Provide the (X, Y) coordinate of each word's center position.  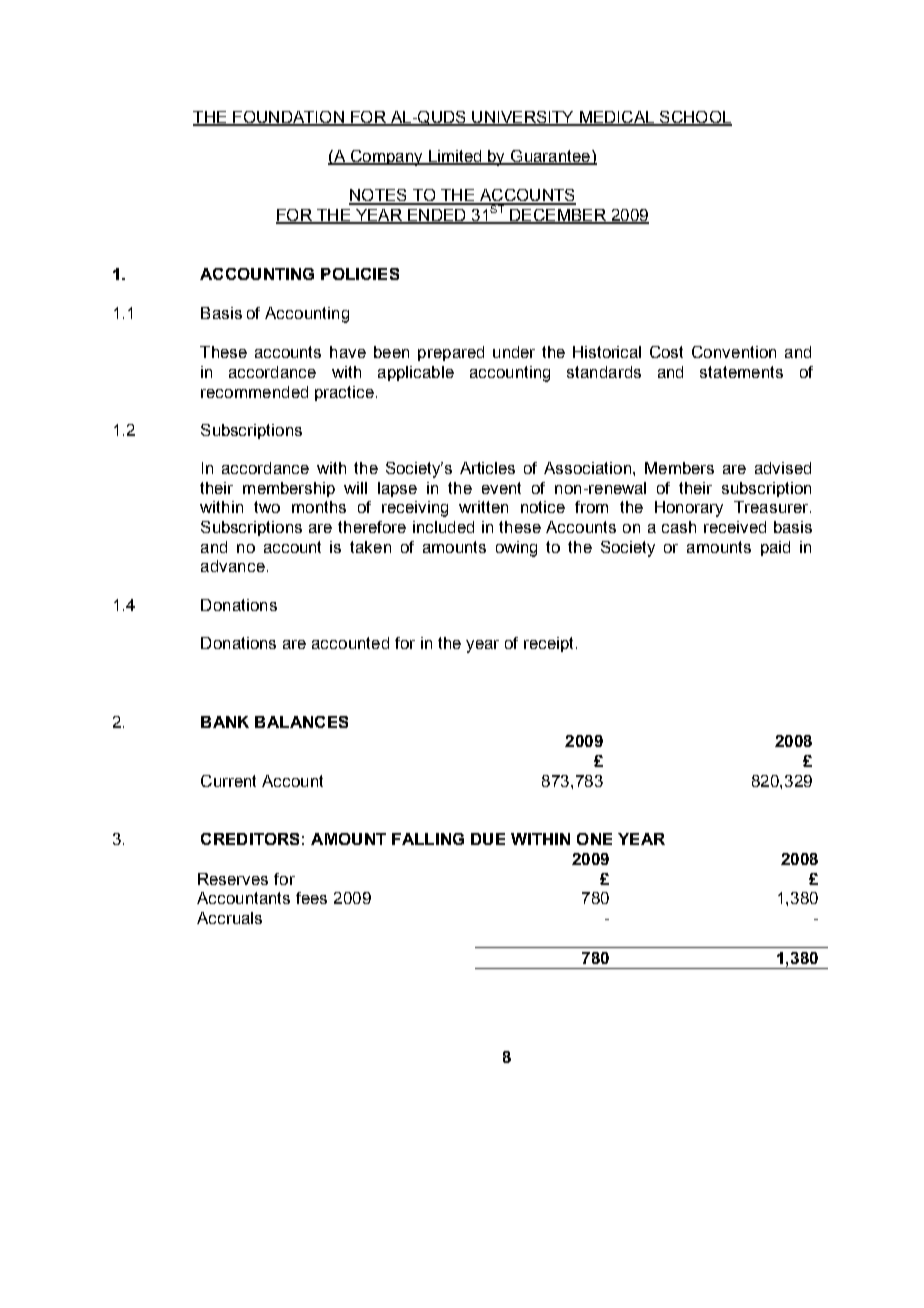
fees (311, 898)
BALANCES (301, 722)
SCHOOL (695, 118)
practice (344, 393)
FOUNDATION (288, 118)
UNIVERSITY (523, 118)
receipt (550, 644)
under (514, 352)
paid (775, 548)
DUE (488, 839)
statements (741, 372)
